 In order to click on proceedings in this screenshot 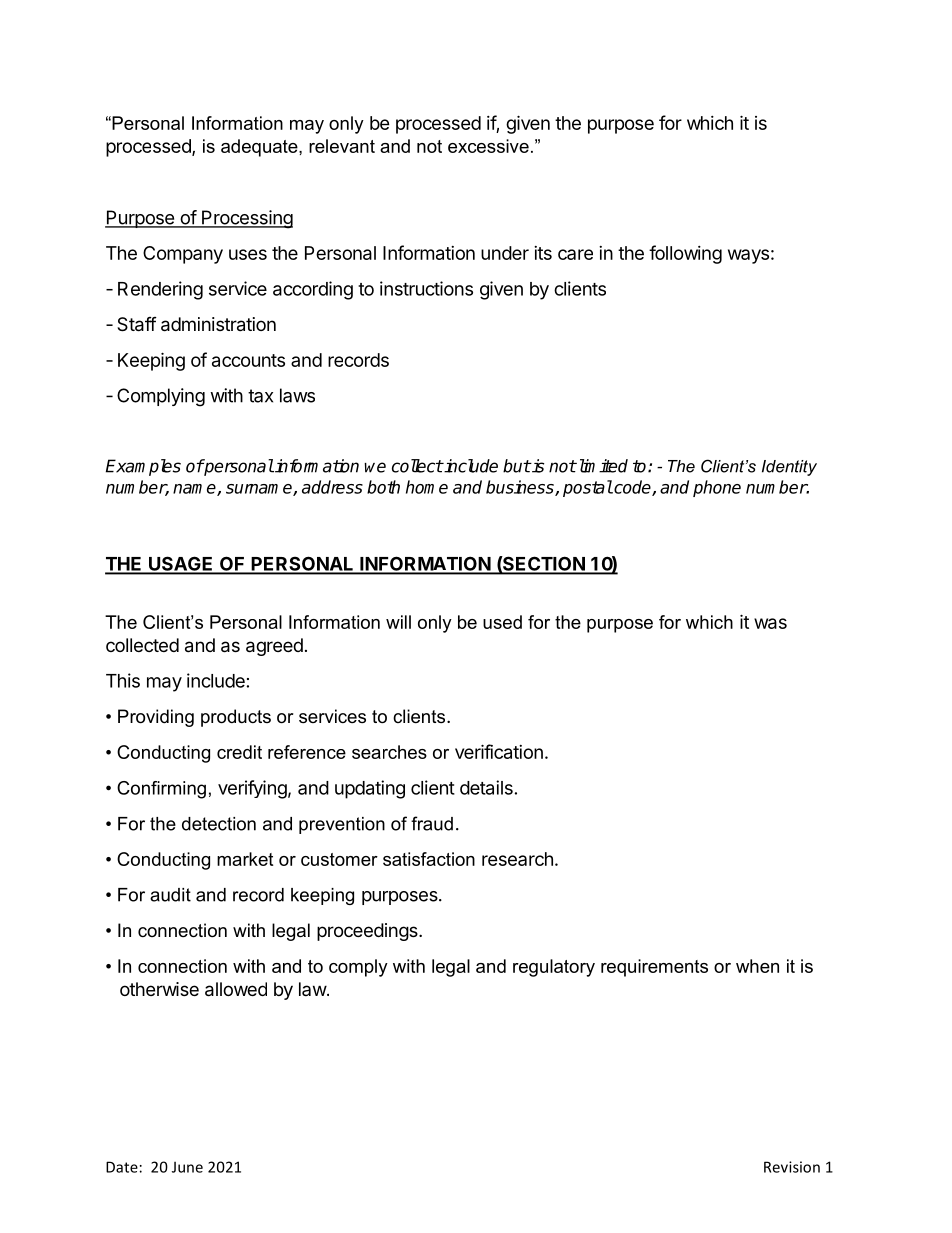, I will do `click(368, 932)`.
